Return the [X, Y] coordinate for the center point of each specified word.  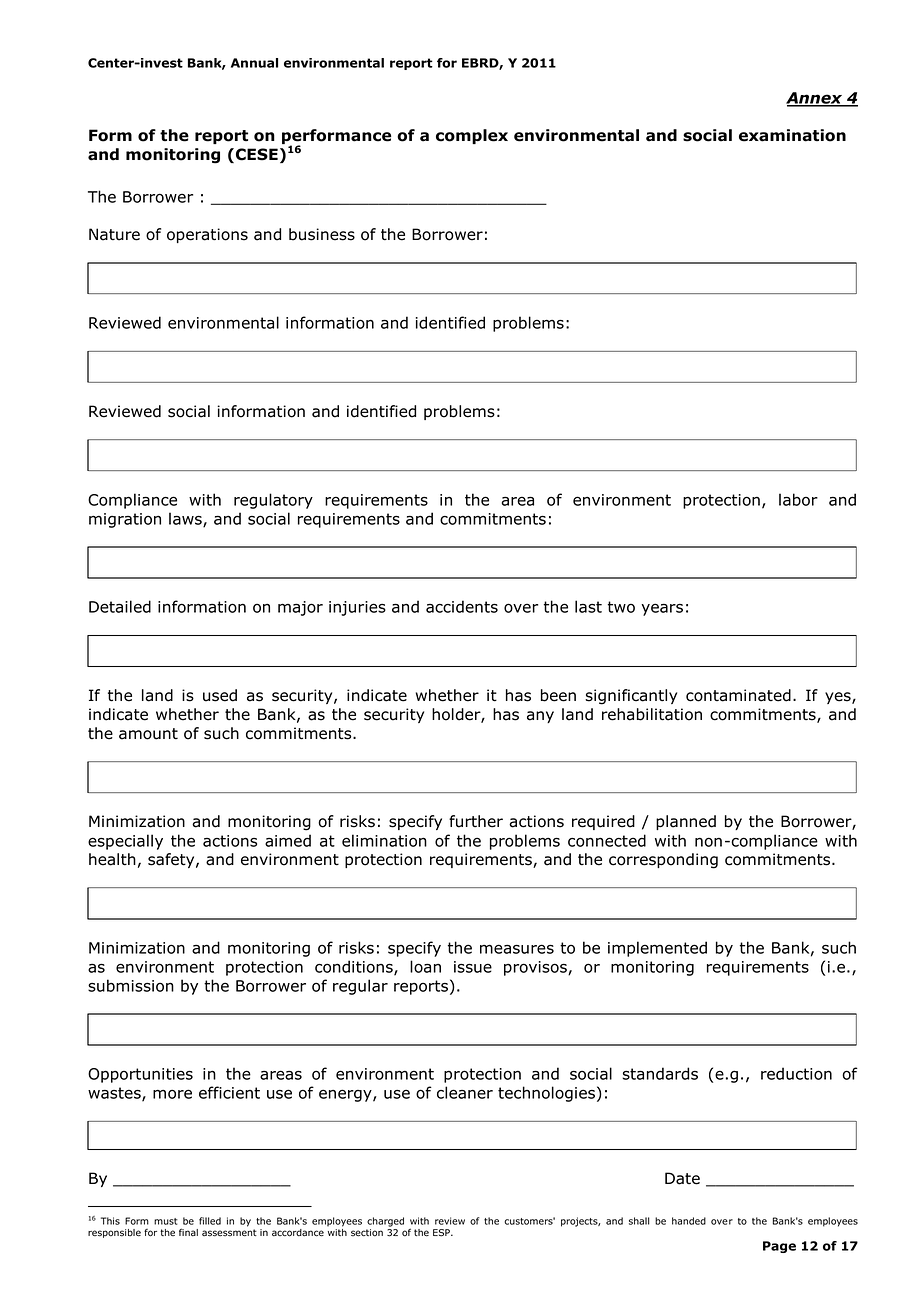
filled [210, 1221]
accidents [462, 606]
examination [792, 135]
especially [125, 842]
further [476, 821]
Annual [254, 63]
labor [798, 499]
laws [186, 519]
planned [686, 822]
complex [472, 136]
